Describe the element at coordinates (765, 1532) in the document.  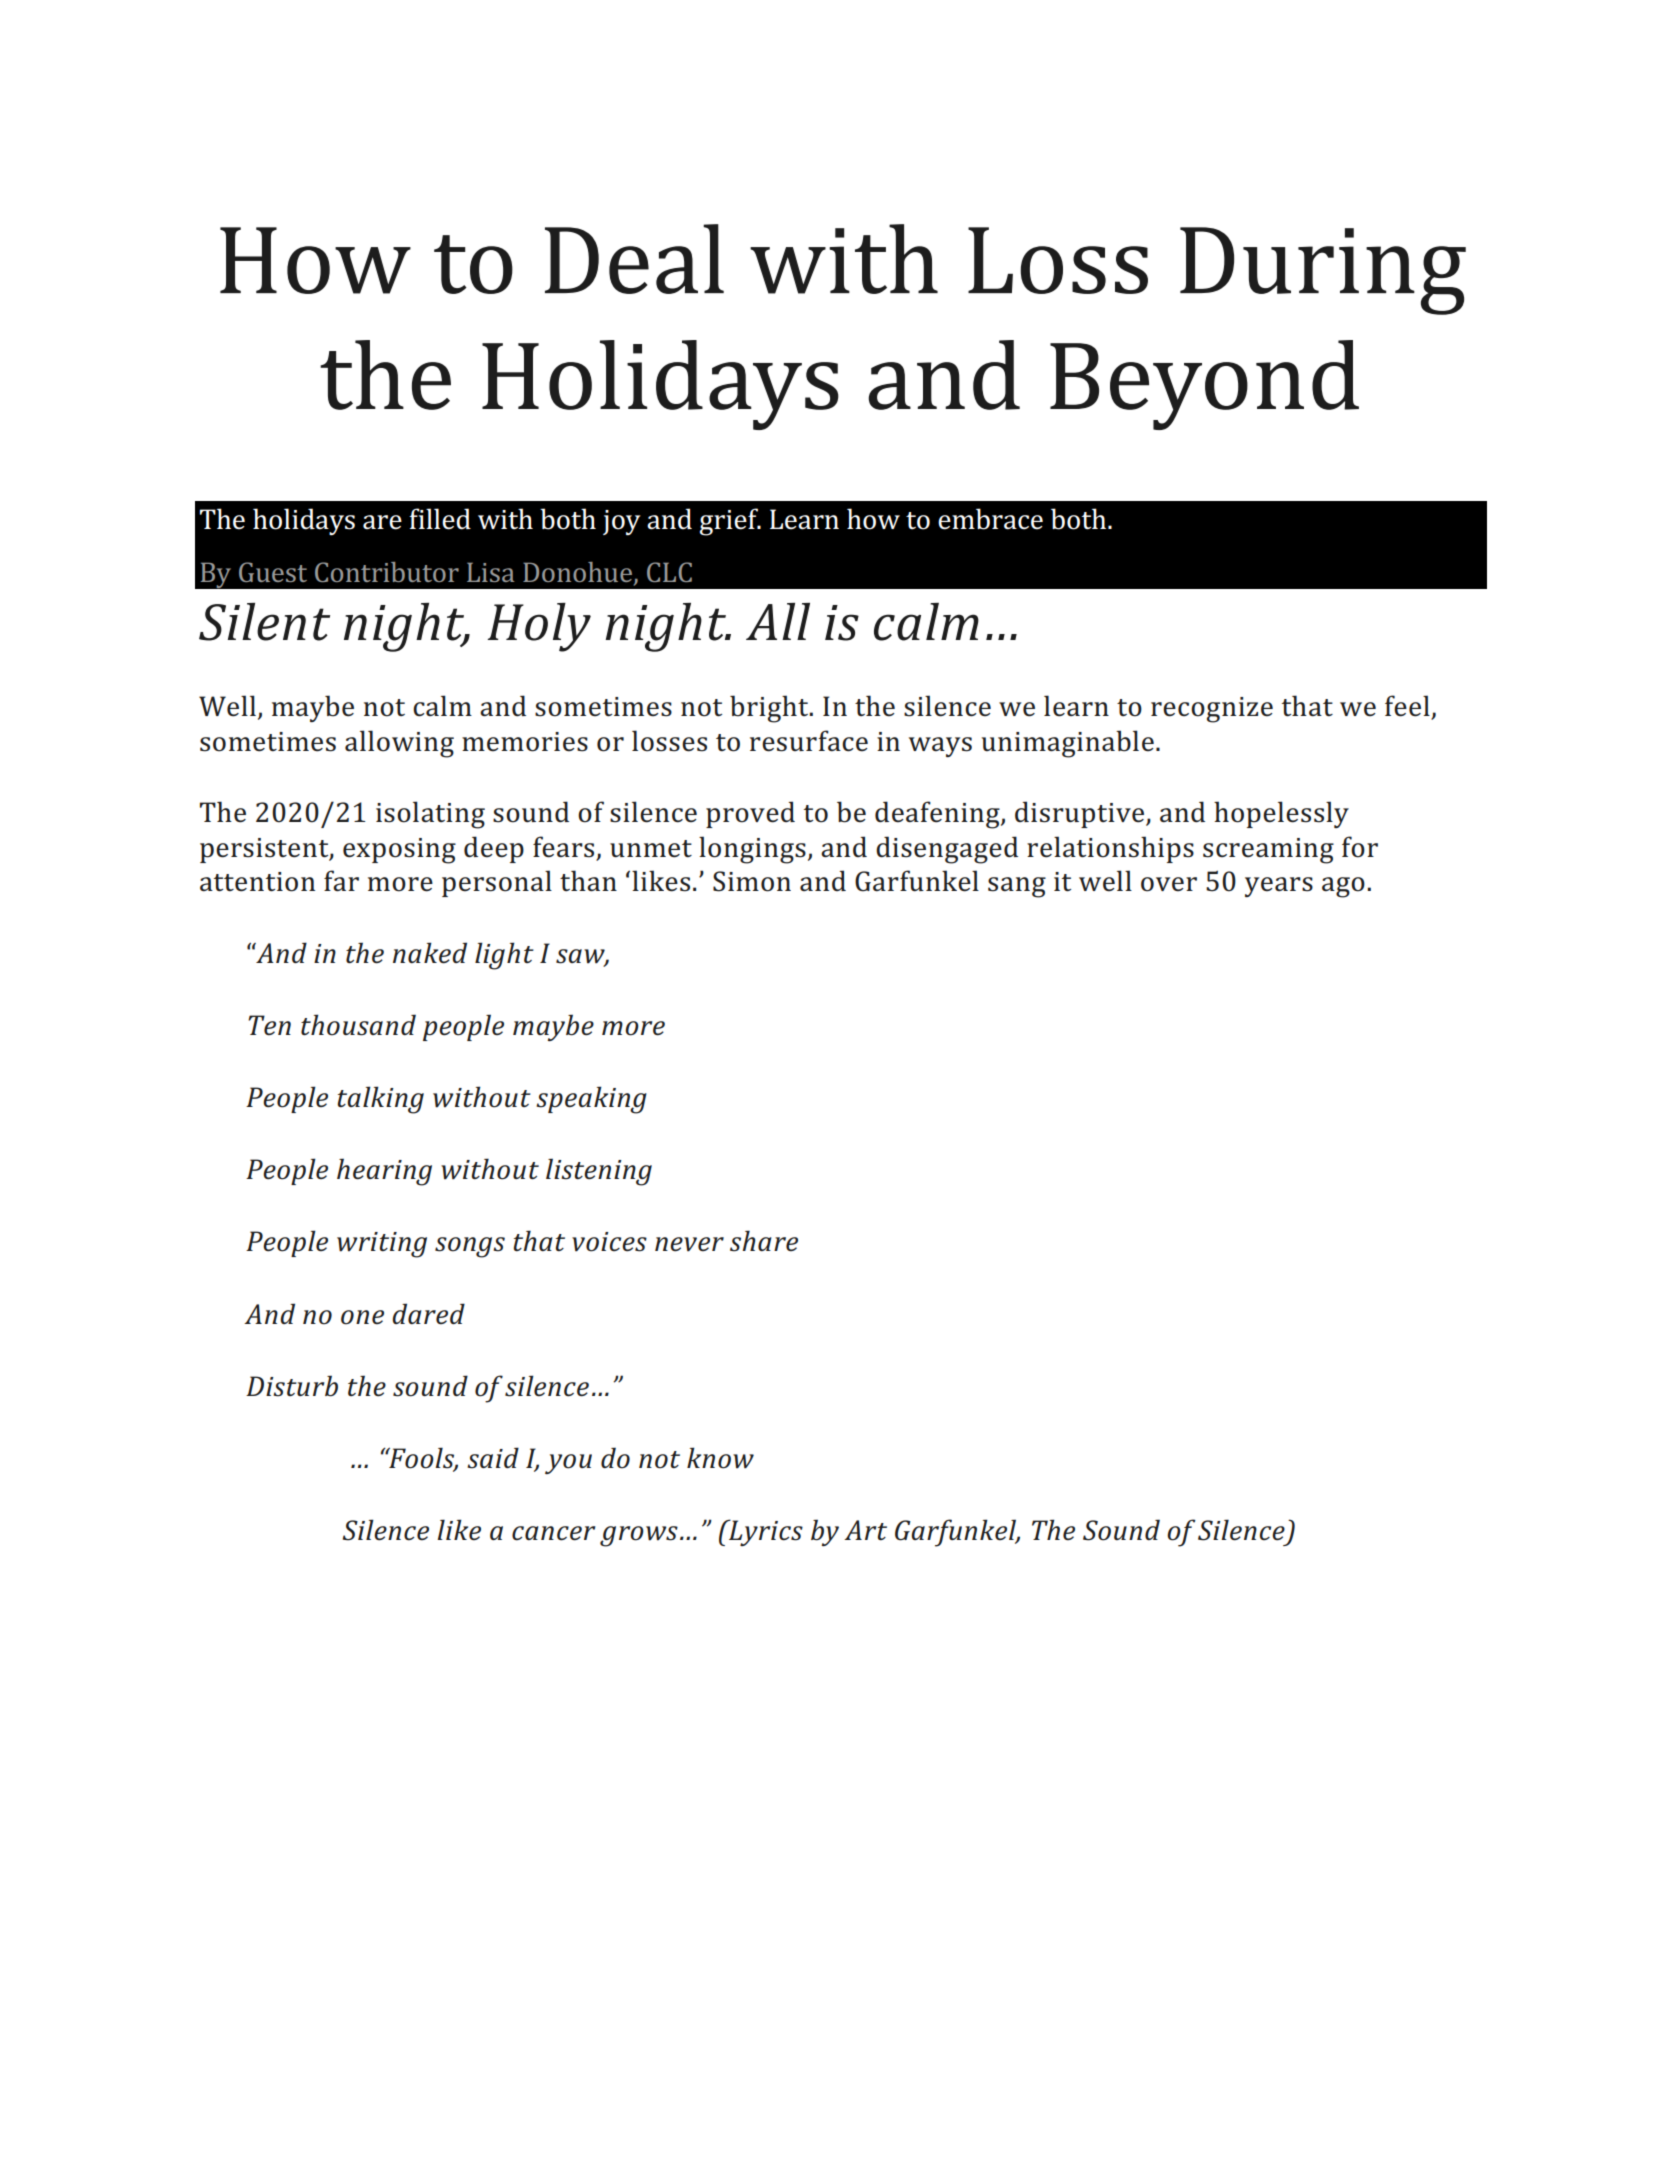
I see `Lyrics` at that location.
